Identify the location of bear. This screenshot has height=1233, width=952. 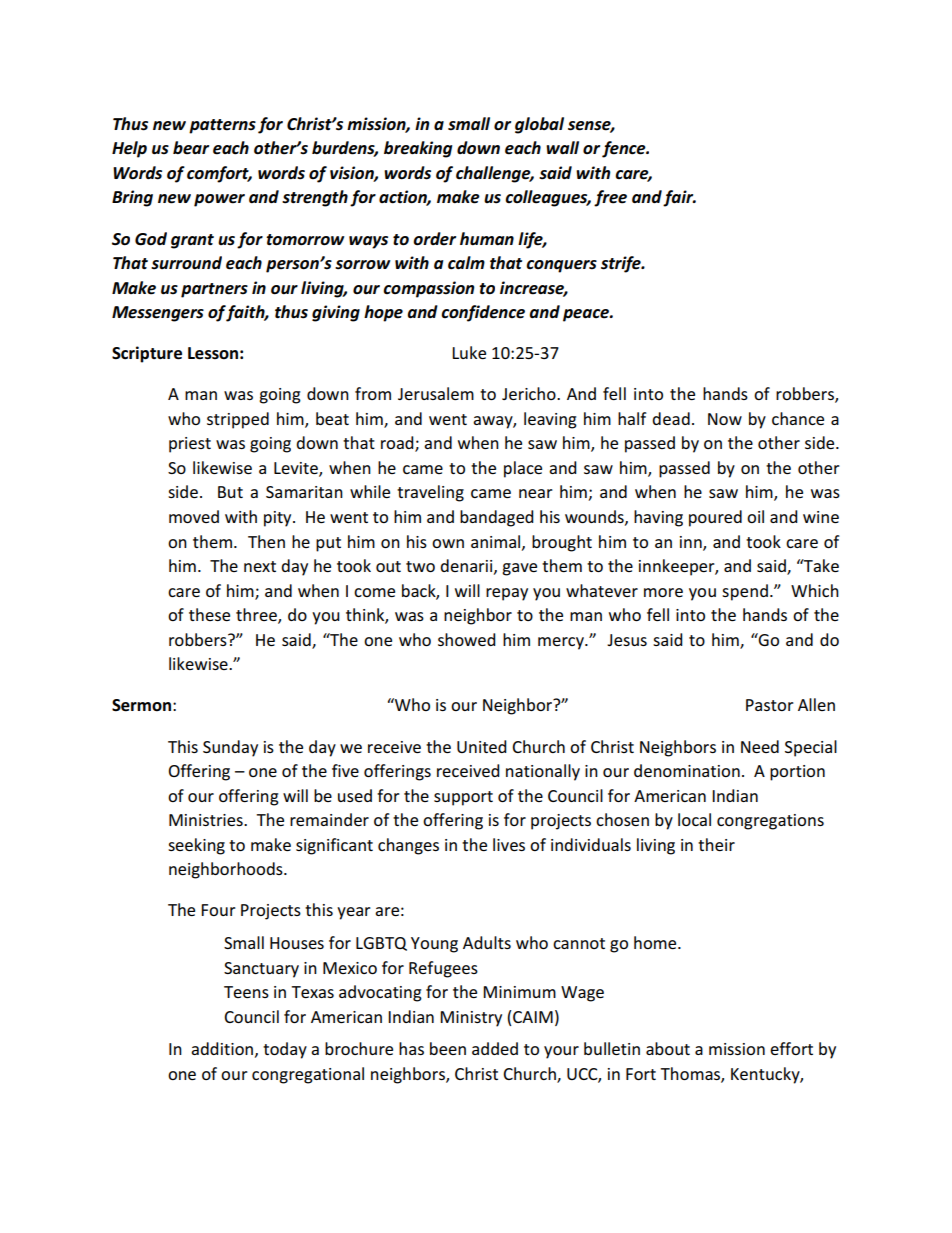
(191, 148).
